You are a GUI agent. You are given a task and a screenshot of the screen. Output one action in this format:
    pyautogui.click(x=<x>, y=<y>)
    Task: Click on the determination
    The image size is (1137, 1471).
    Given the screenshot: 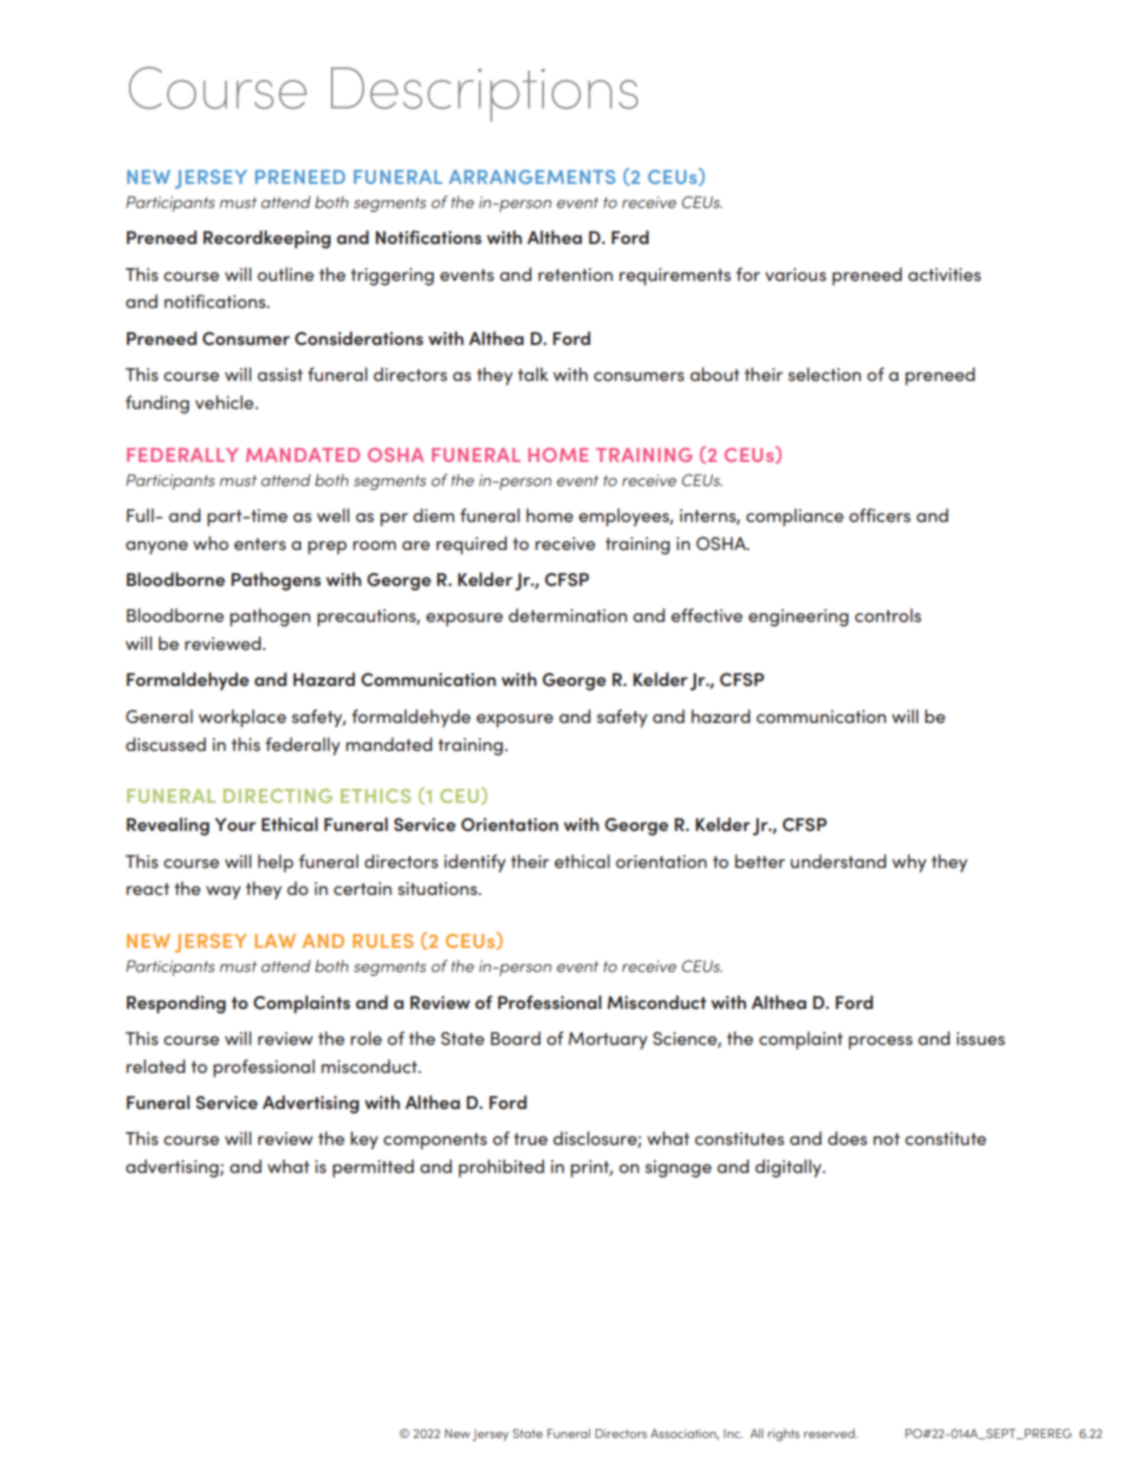 What is the action you would take?
    pyautogui.click(x=567, y=615)
